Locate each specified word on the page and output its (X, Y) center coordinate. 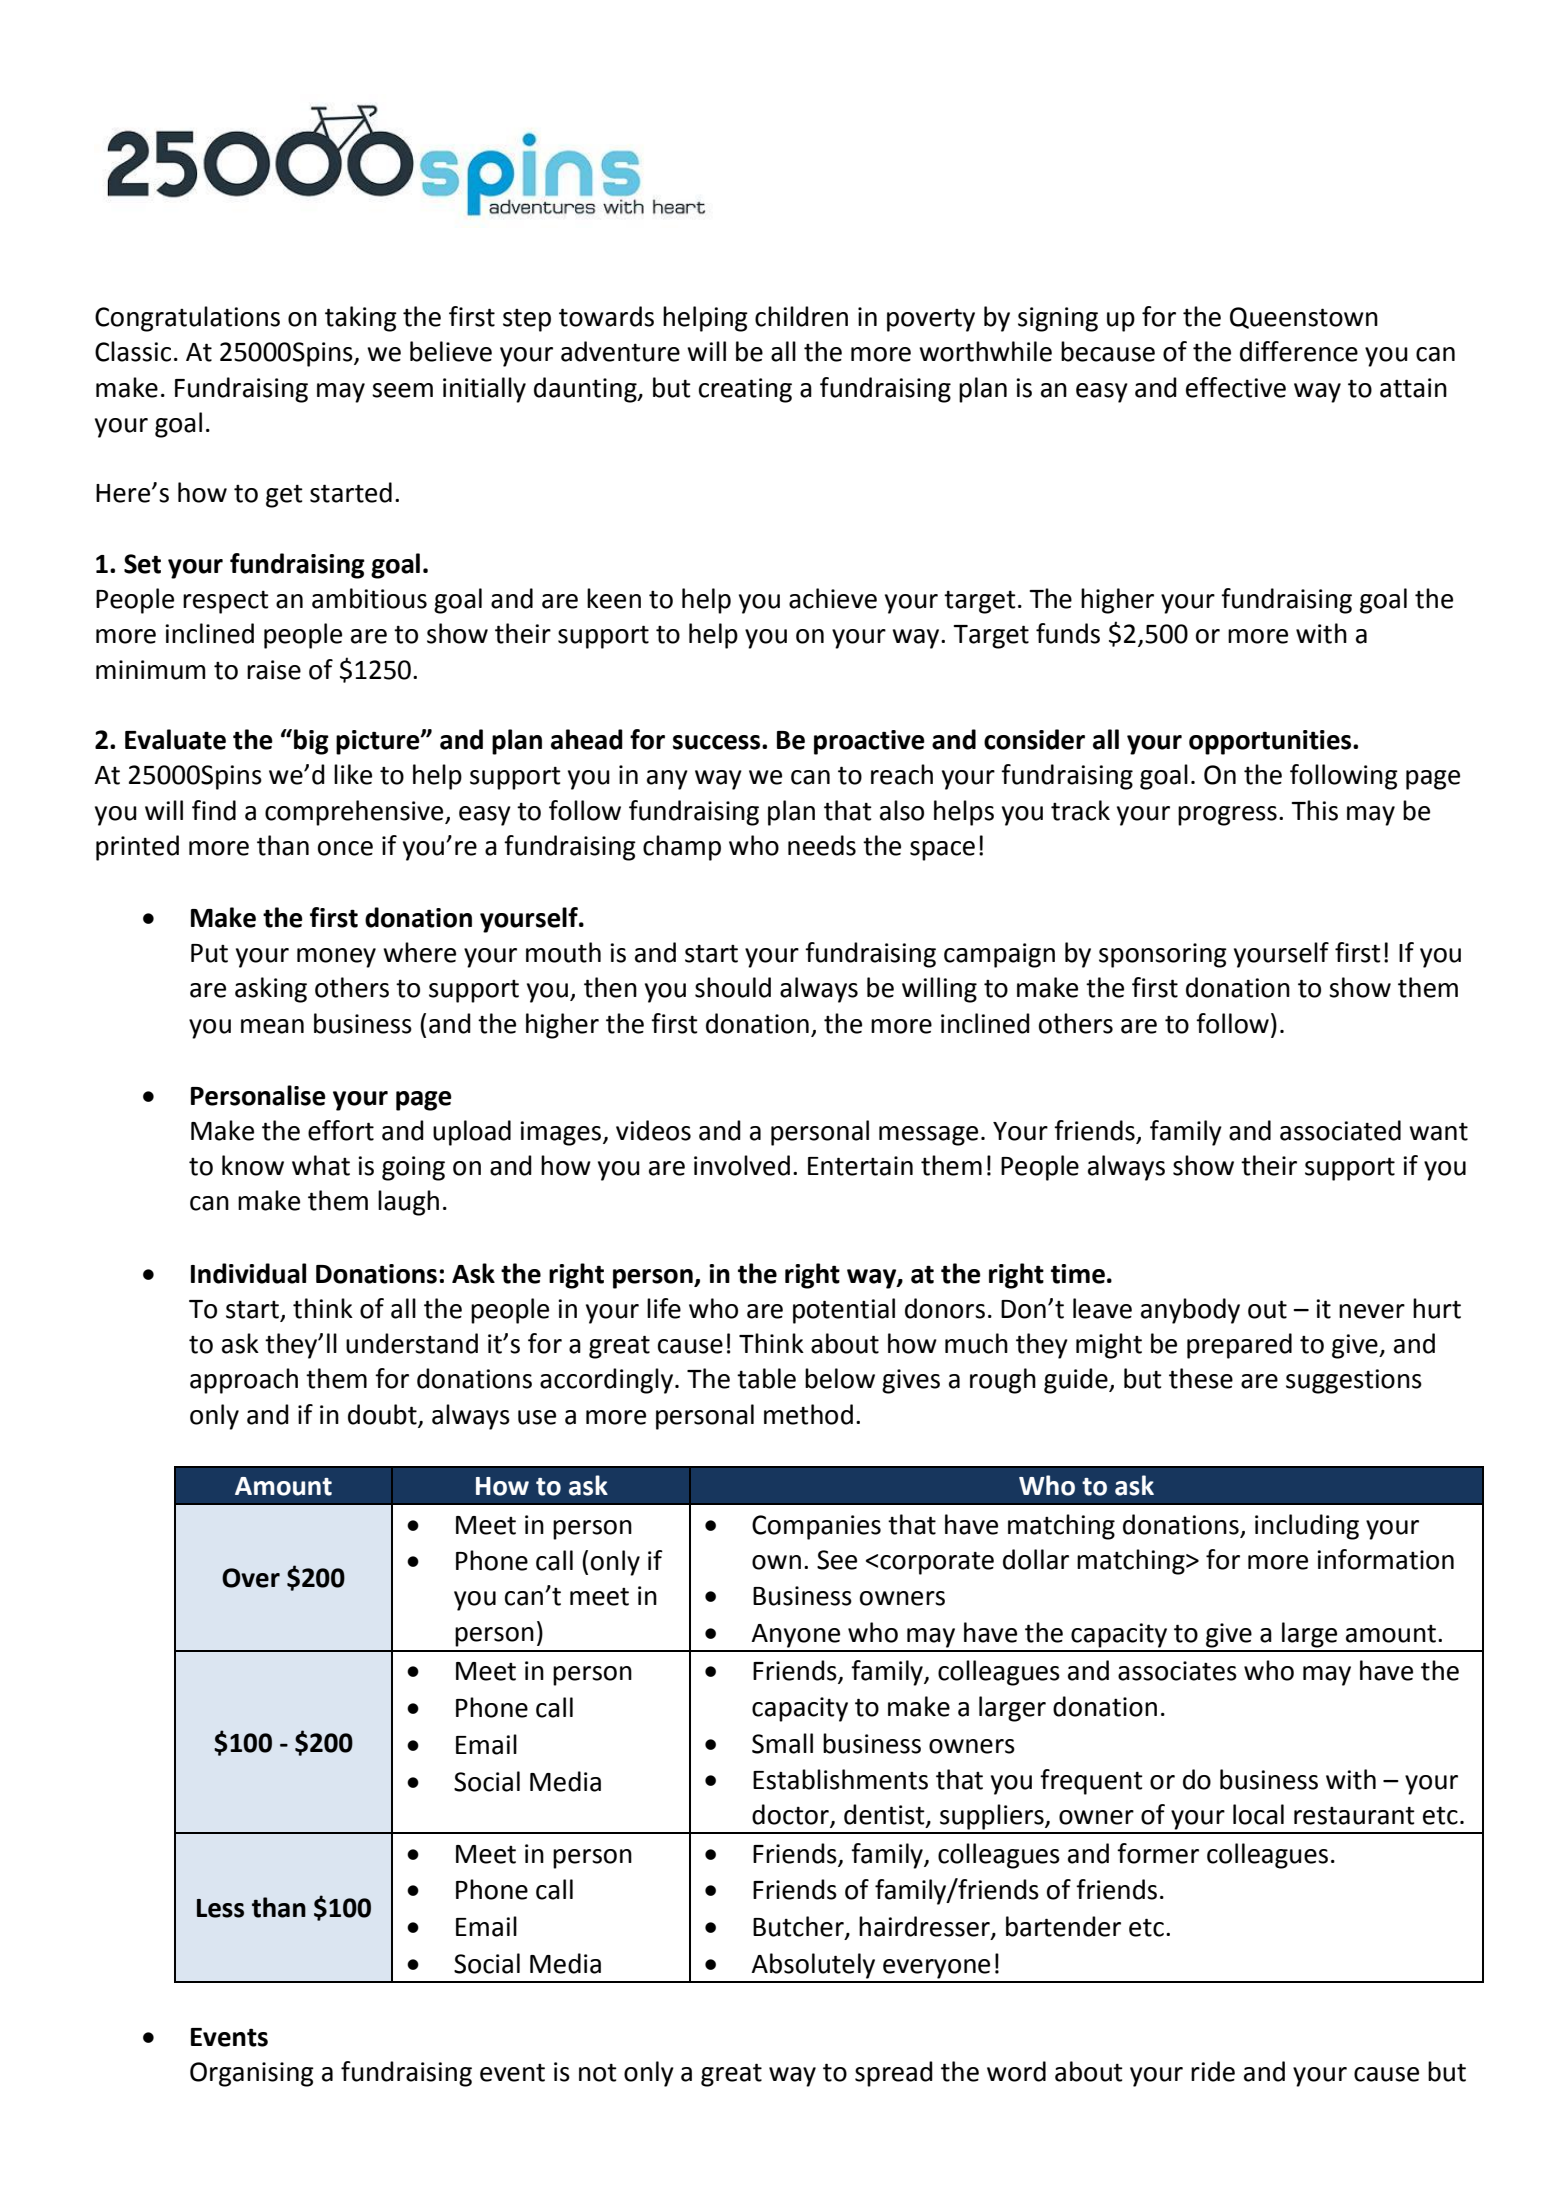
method (808, 1414)
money (336, 958)
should (733, 987)
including (1307, 1527)
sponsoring (1163, 955)
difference (1299, 351)
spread (894, 2074)
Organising (252, 2074)
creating (745, 390)
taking (361, 319)
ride (1213, 2071)
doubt (382, 1414)
